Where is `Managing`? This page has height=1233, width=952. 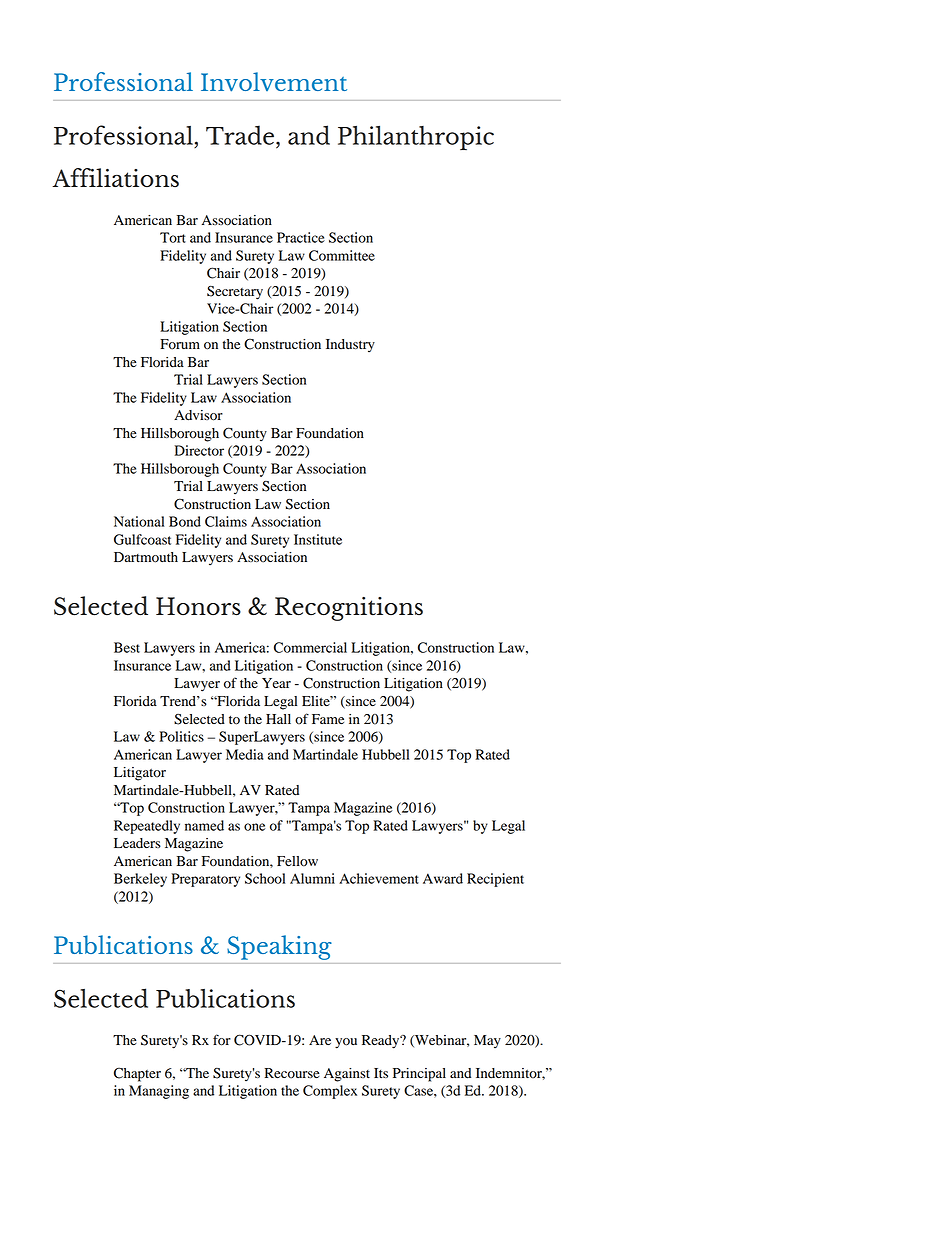
Managing is located at coordinates (159, 1092).
